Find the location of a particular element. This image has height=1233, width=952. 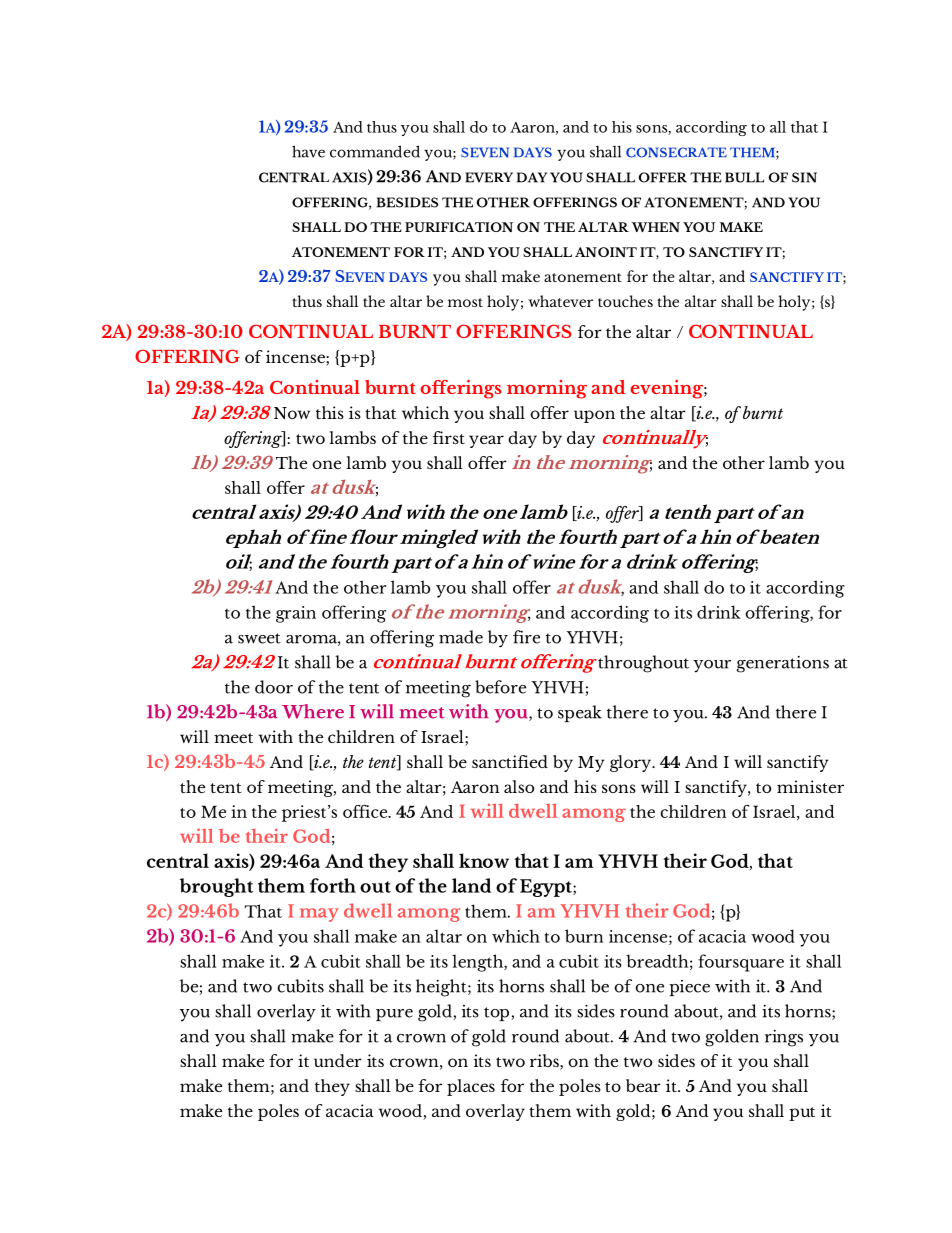

EVERY is located at coordinates (489, 177).
